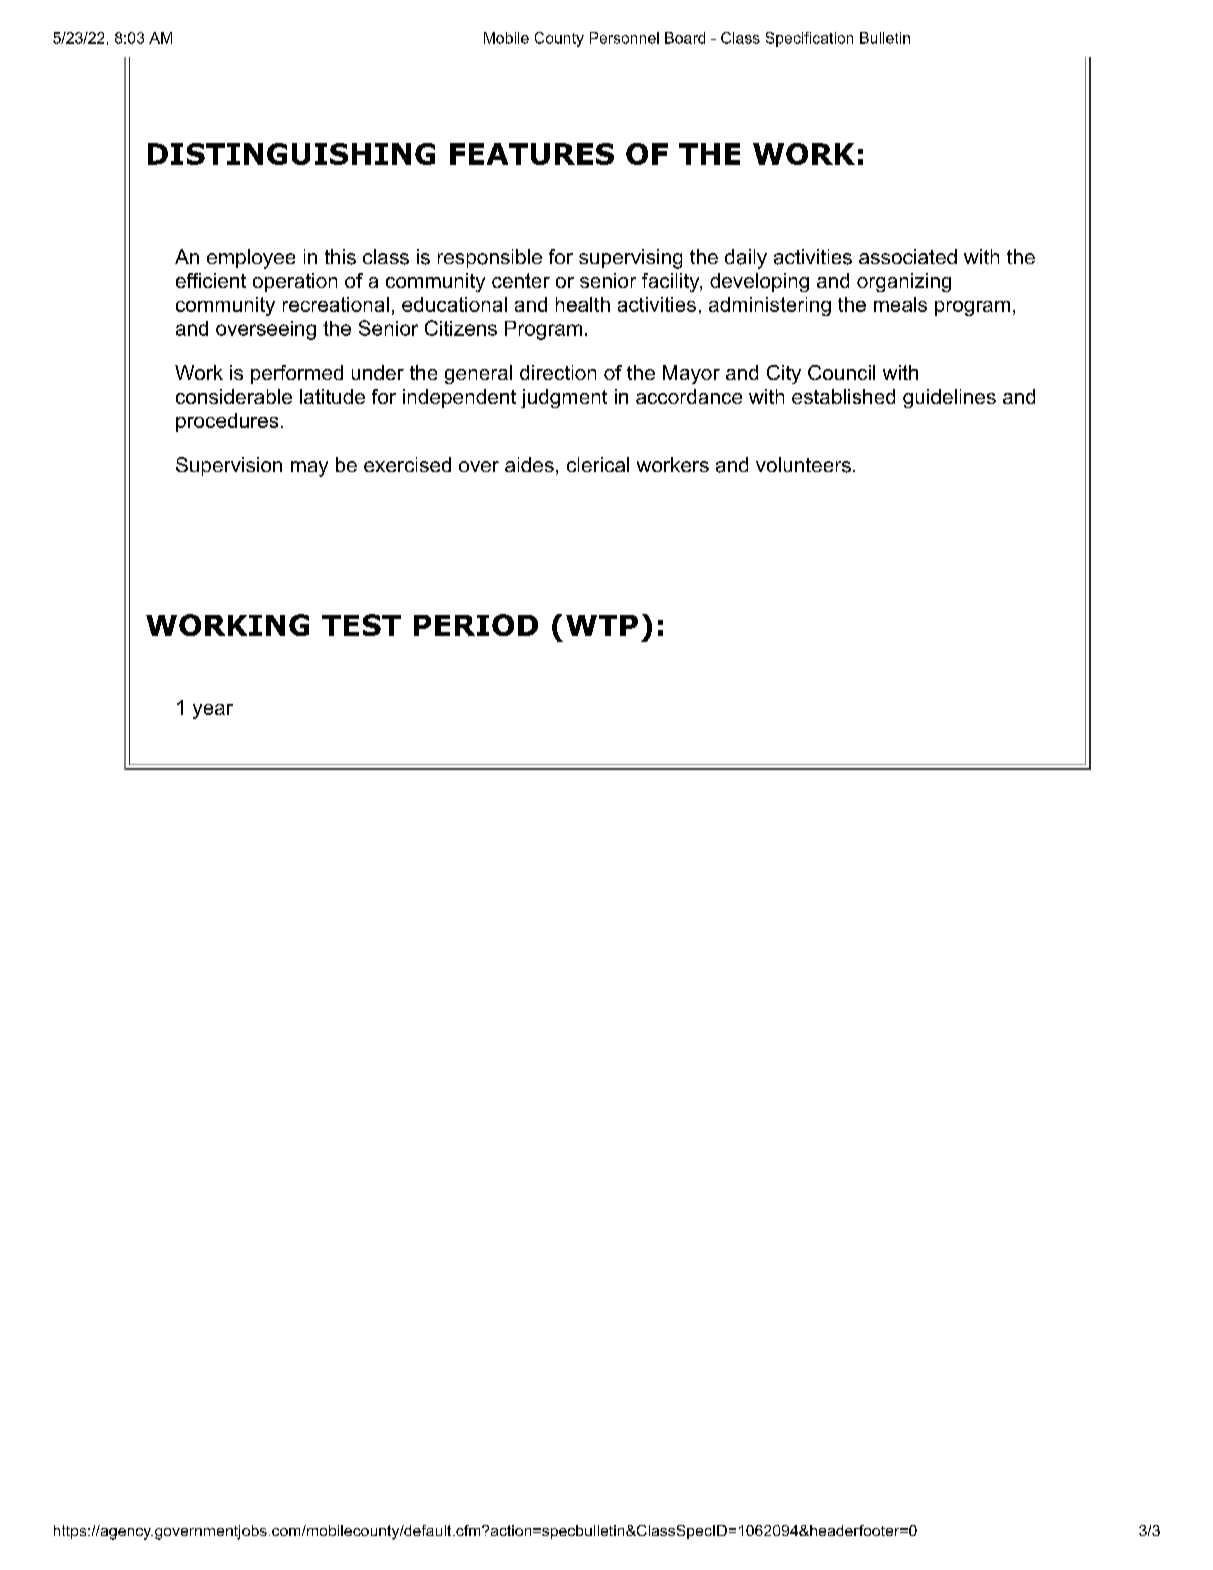 This screenshot has height=1570, width=1213. What do you see at coordinates (297, 374) in the screenshot?
I see `performed` at bounding box center [297, 374].
